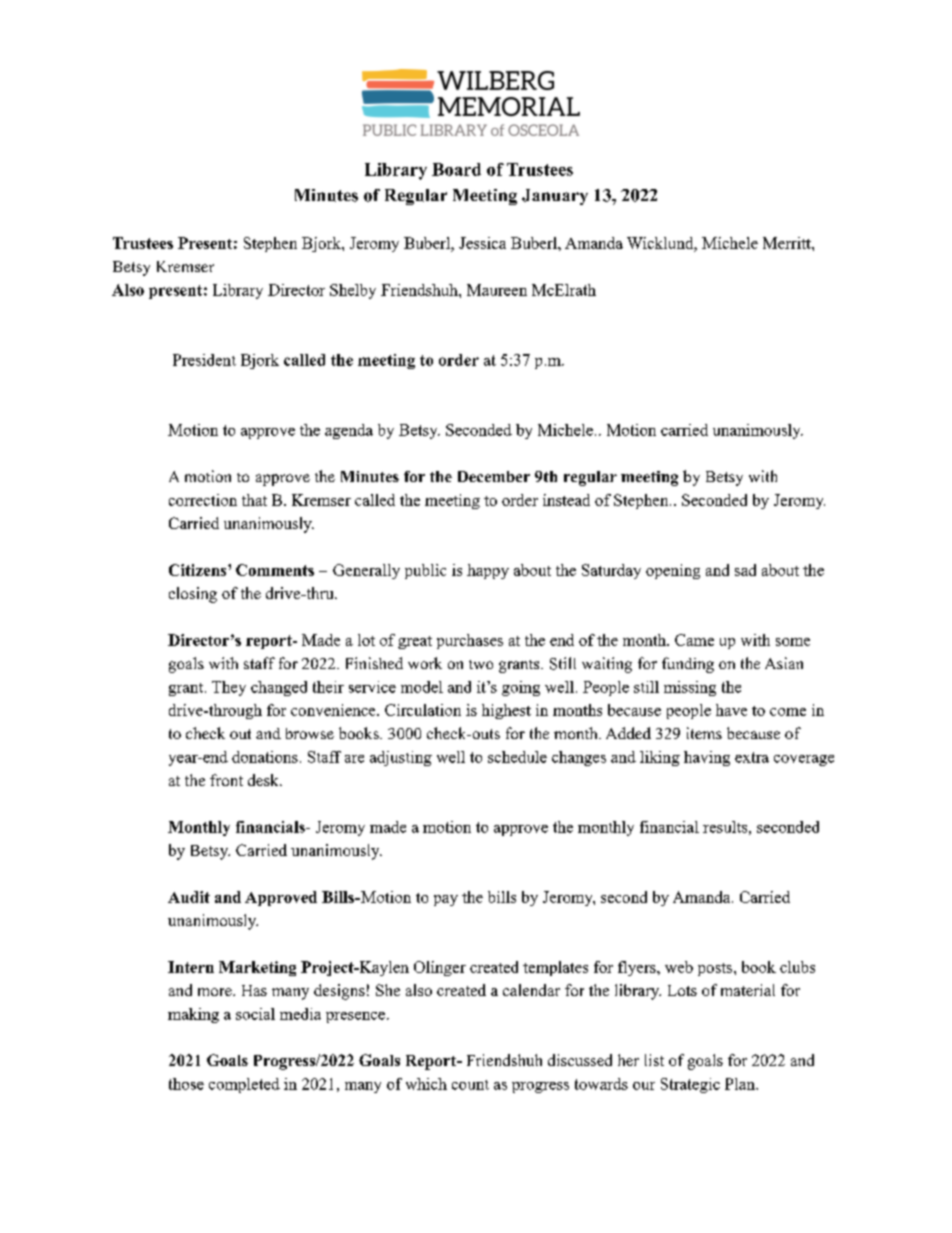  What do you see at coordinates (494, 476) in the page?
I see `December` at bounding box center [494, 476].
